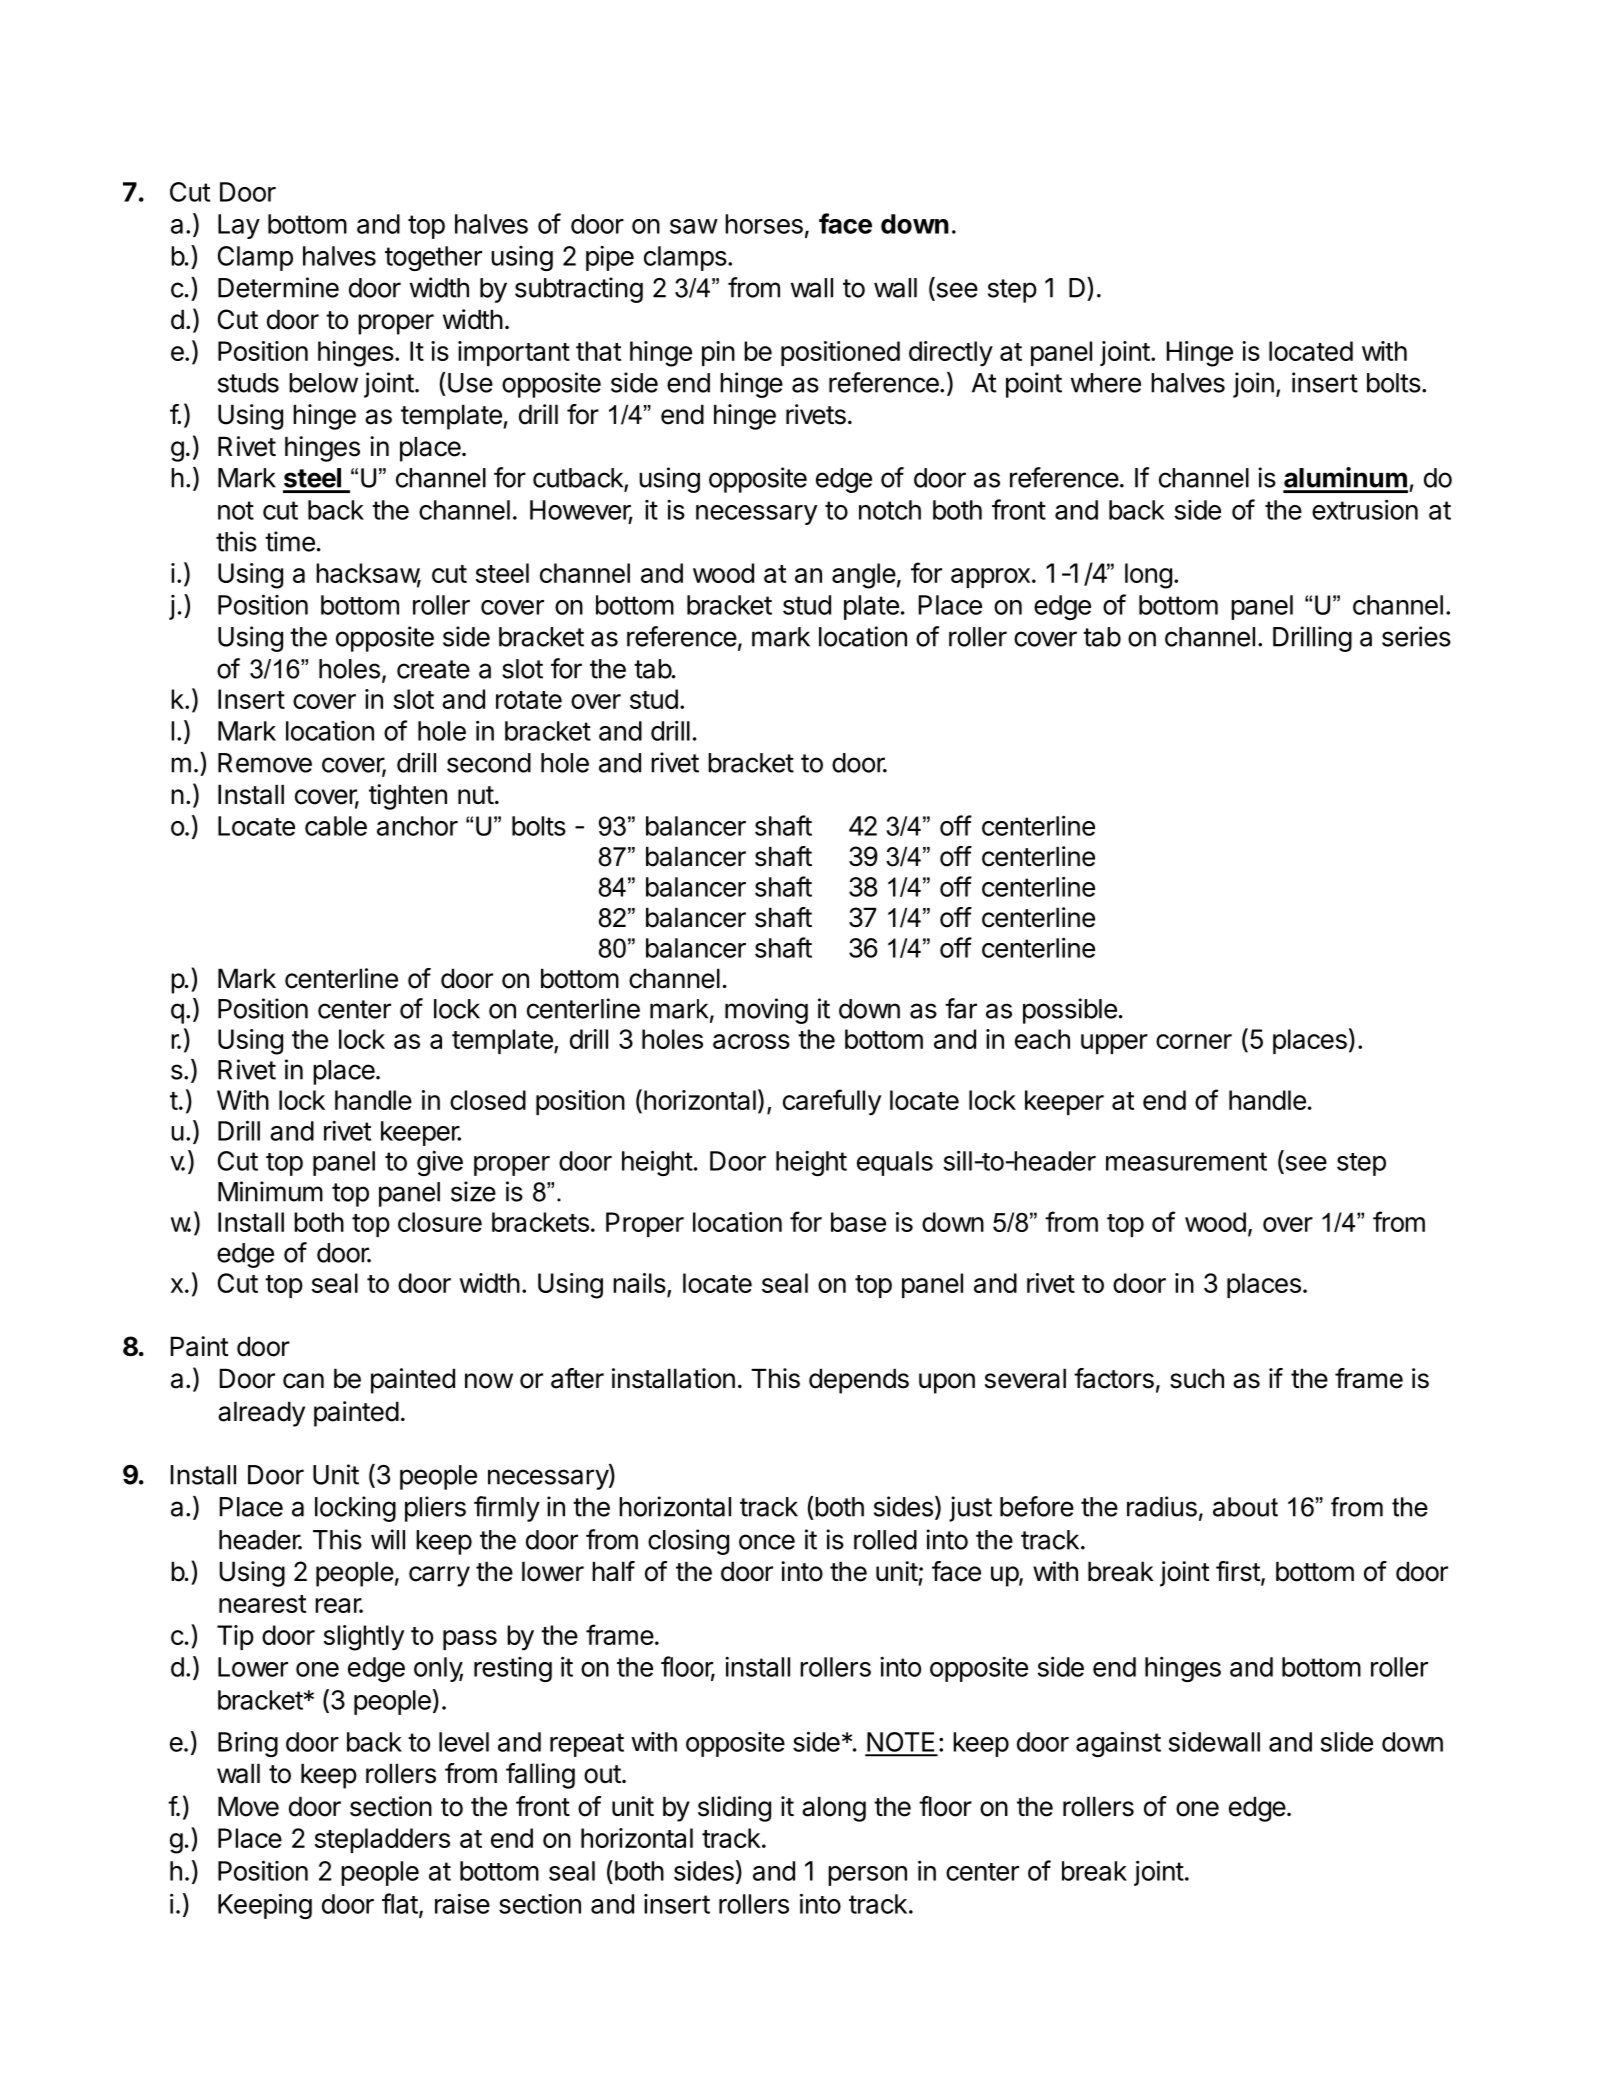  I want to click on create, so click(433, 669).
